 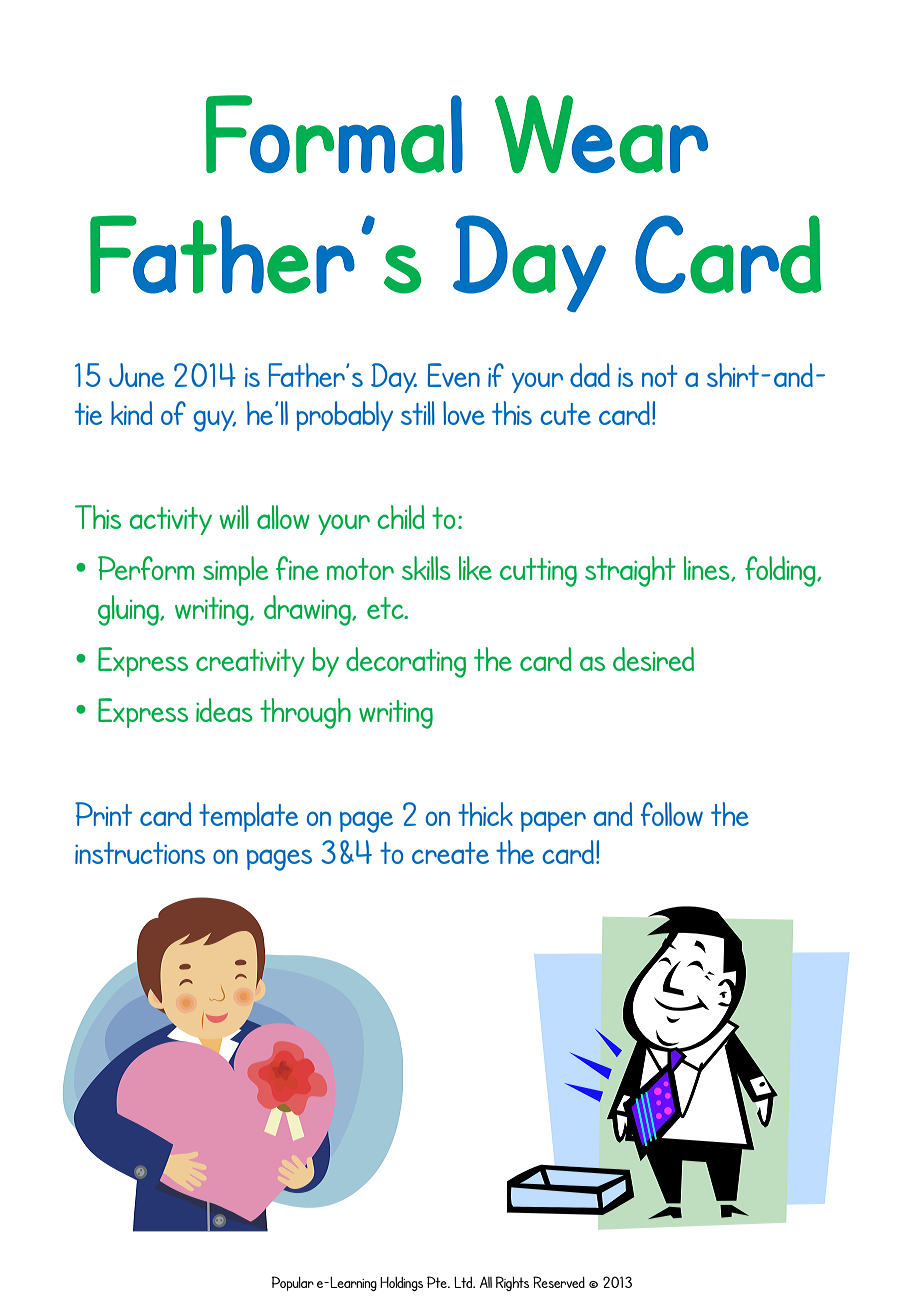 What do you see at coordinates (214, 421) in the document?
I see `guy` at bounding box center [214, 421].
